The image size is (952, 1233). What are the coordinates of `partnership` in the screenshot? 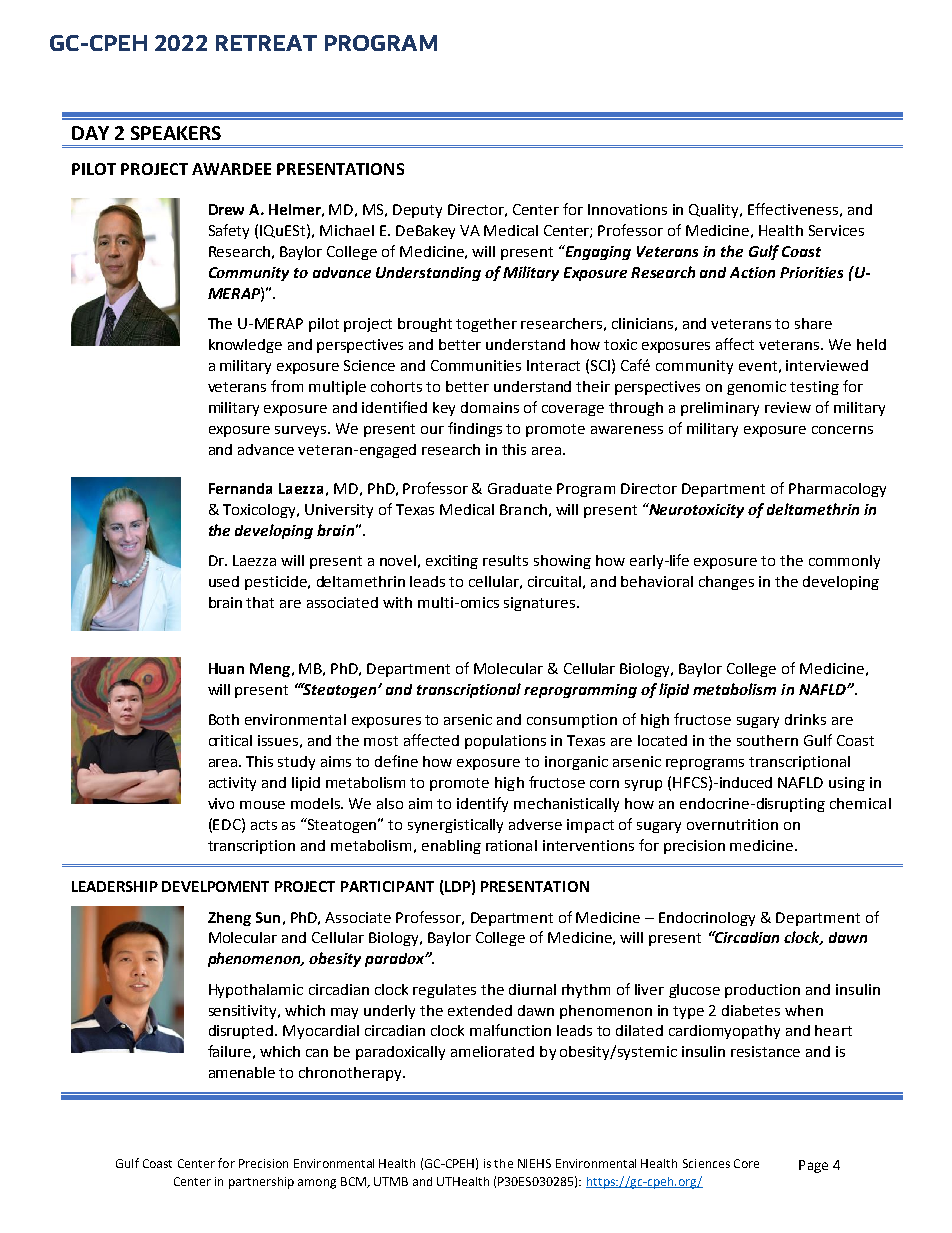 It's located at (261, 1183).
